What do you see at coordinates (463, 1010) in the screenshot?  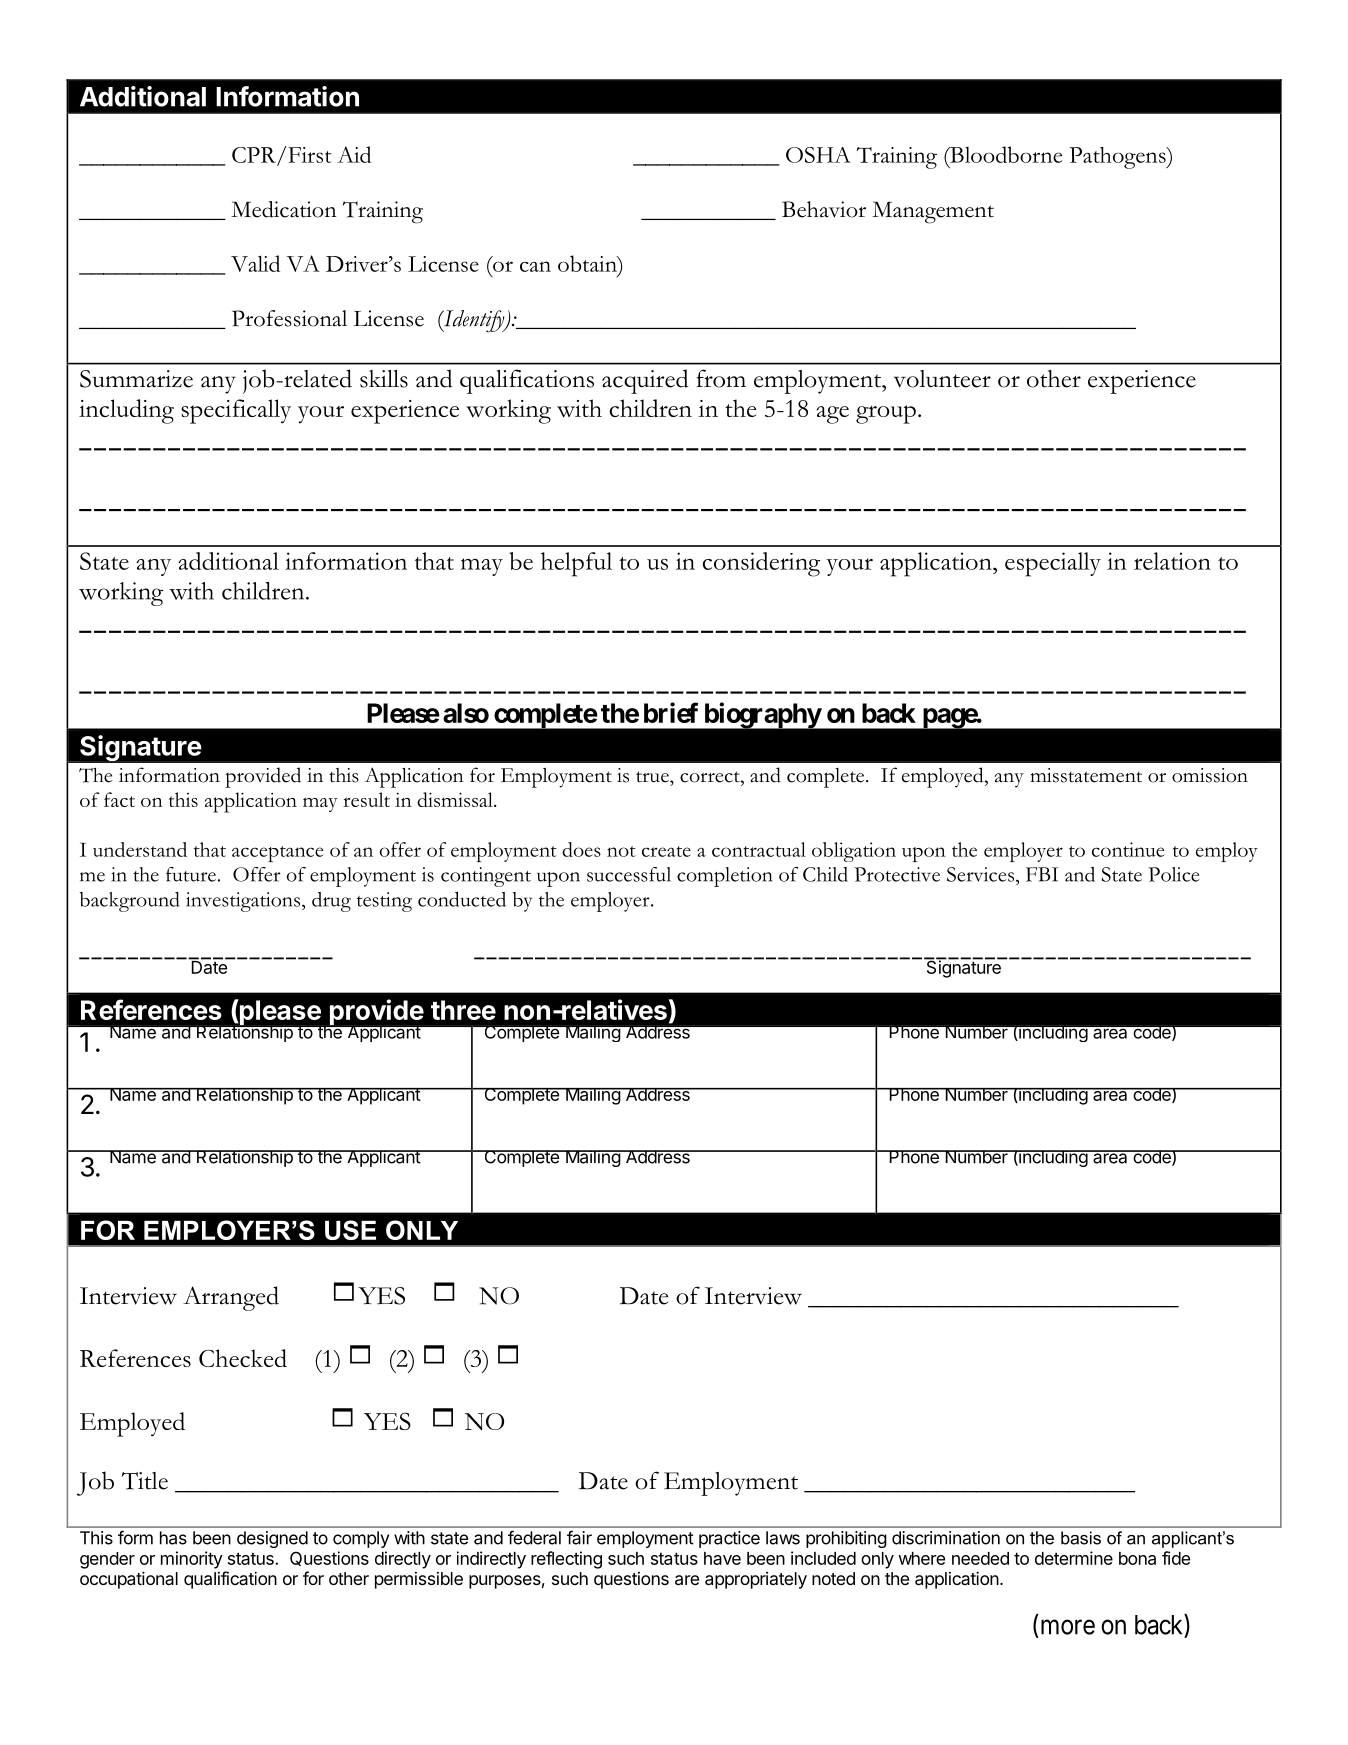 I see `three` at bounding box center [463, 1010].
